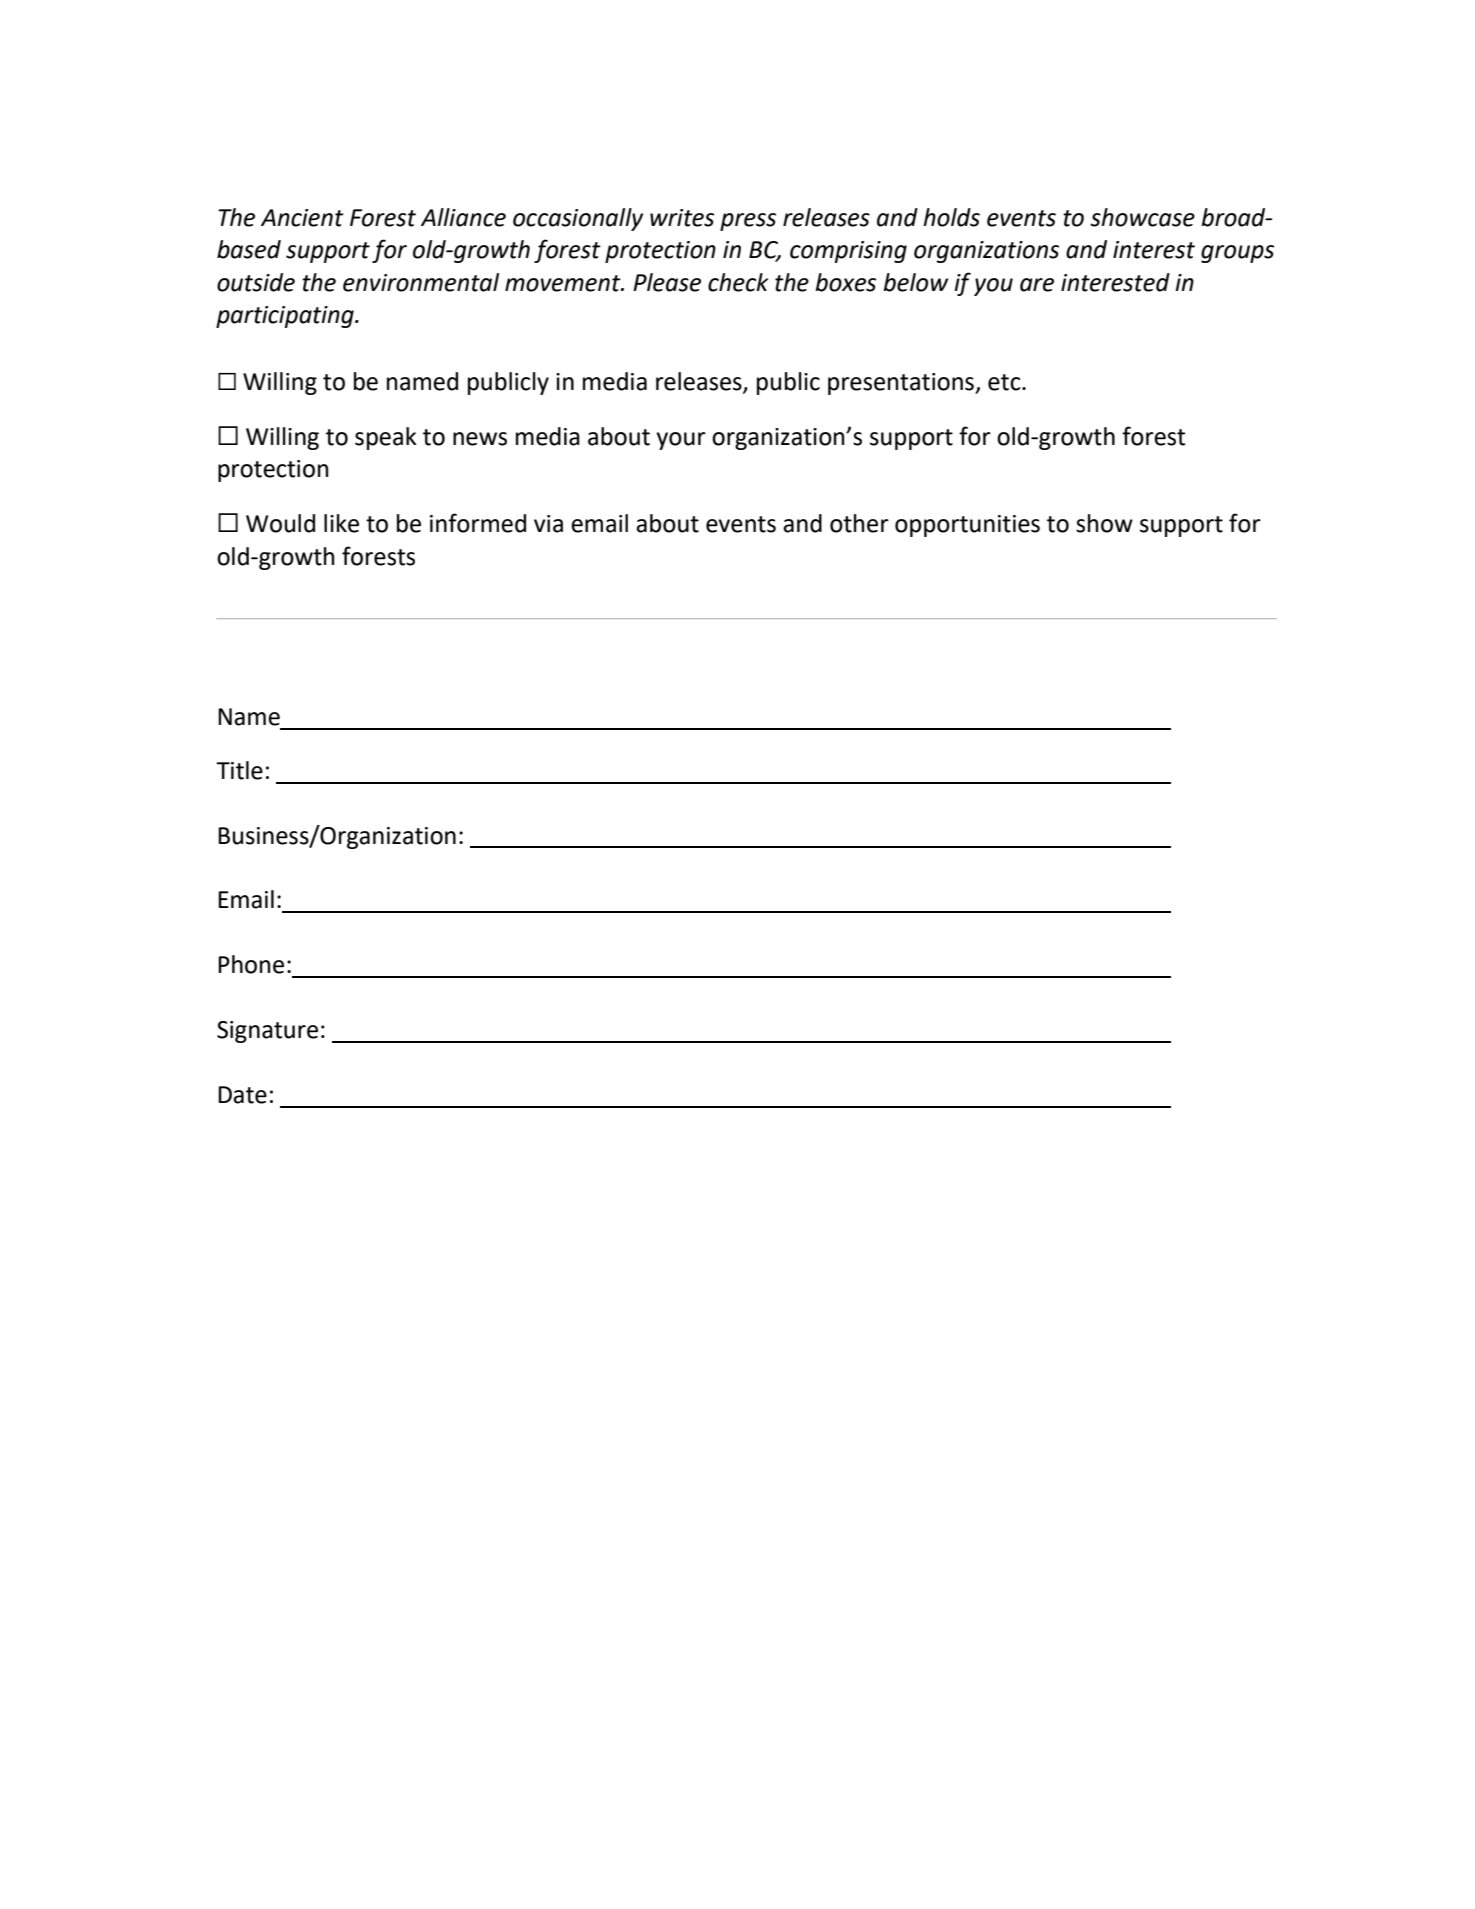 The width and height of the screenshot is (1475, 1909). What do you see at coordinates (1237, 254) in the screenshot?
I see `groups` at bounding box center [1237, 254].
